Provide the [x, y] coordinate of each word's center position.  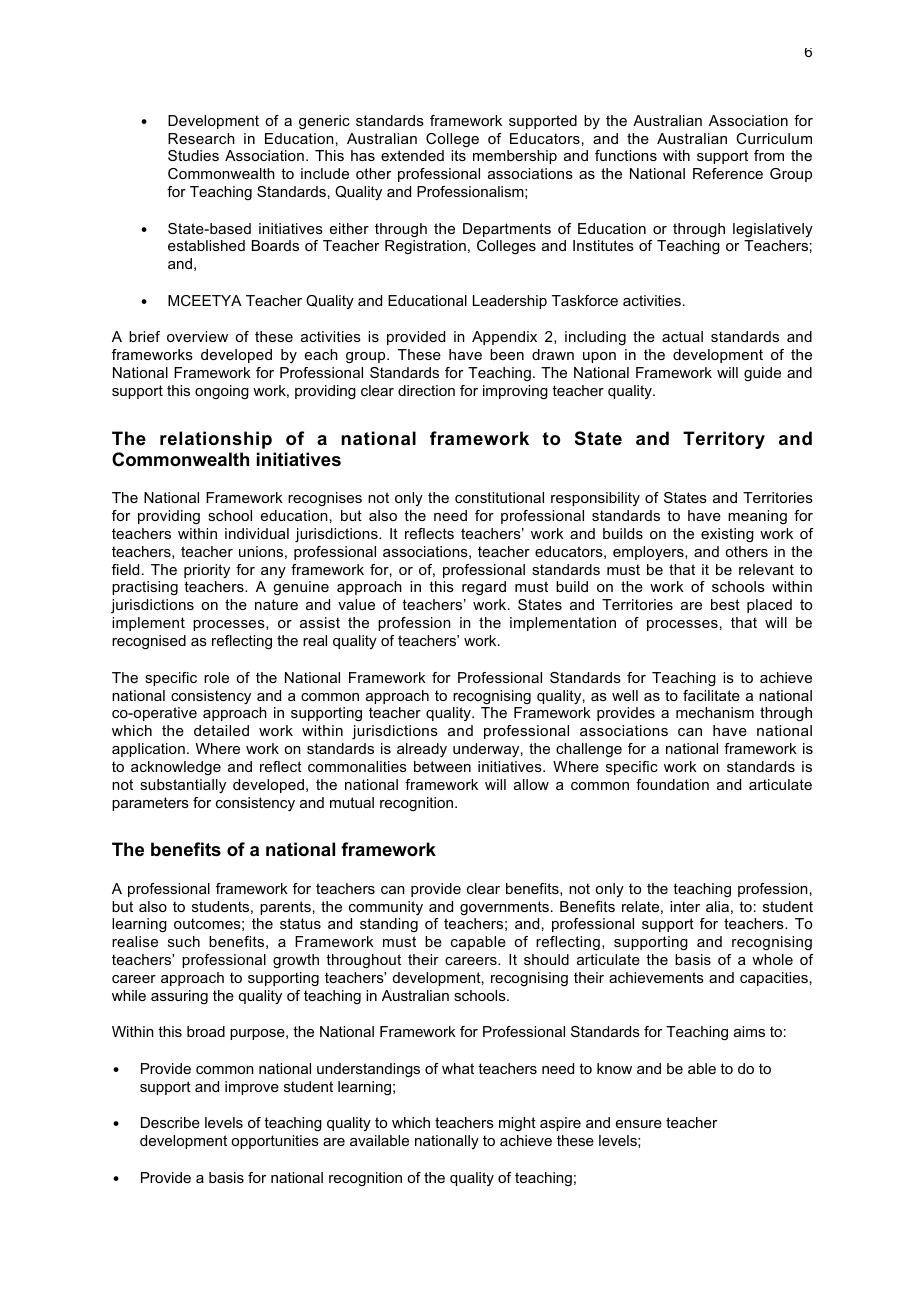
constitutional [499, 497]
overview [197, 336]
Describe [170, 1122]
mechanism [715, 712]
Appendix [504, 338]
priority [207, 571]
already [422, 750]
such [184, 941]
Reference [728, 173]
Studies [193, 155]
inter [685, 906]
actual [682, 336]
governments [504, 908]
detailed [221, 730]
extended [412, 155]
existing [727, 535]
